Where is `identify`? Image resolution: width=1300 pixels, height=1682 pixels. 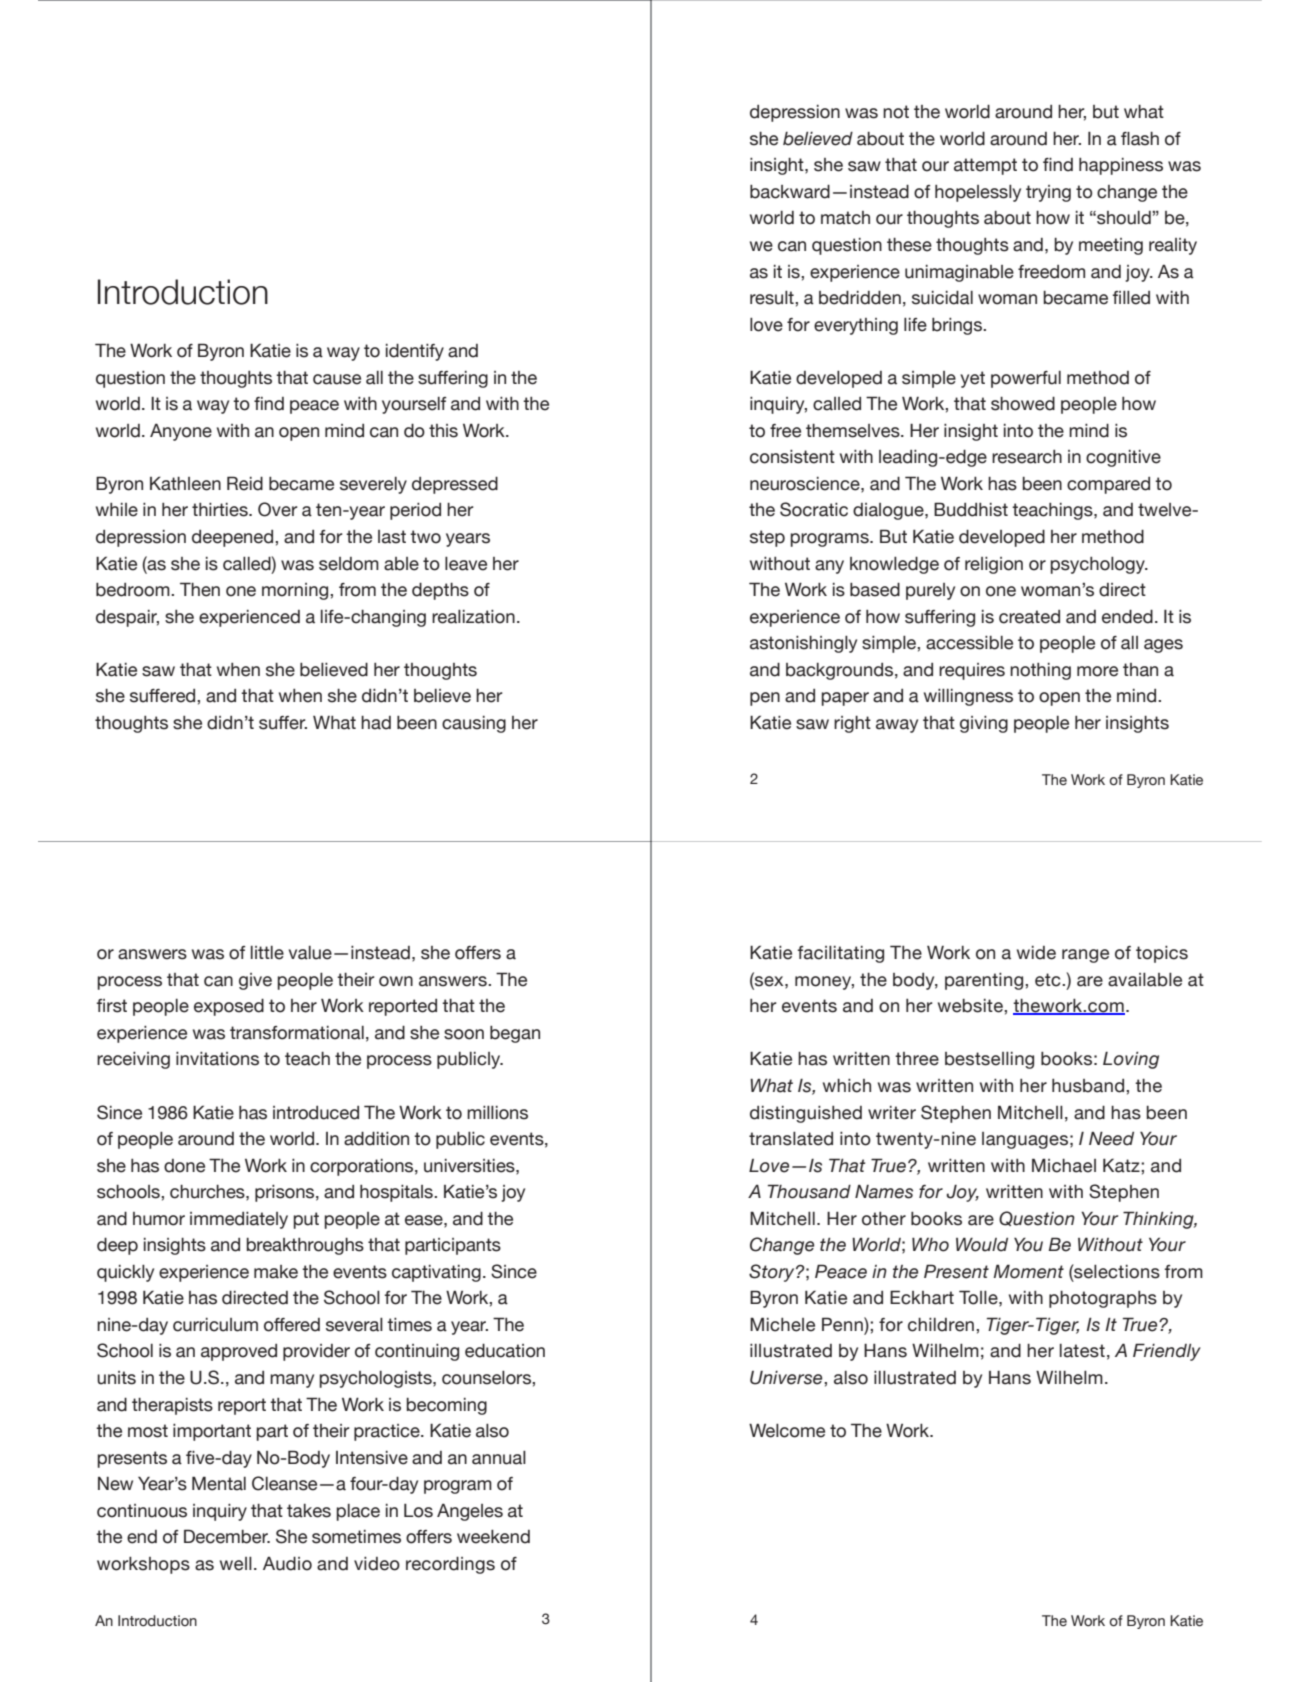 identify is located at coordinates (415, 352).
